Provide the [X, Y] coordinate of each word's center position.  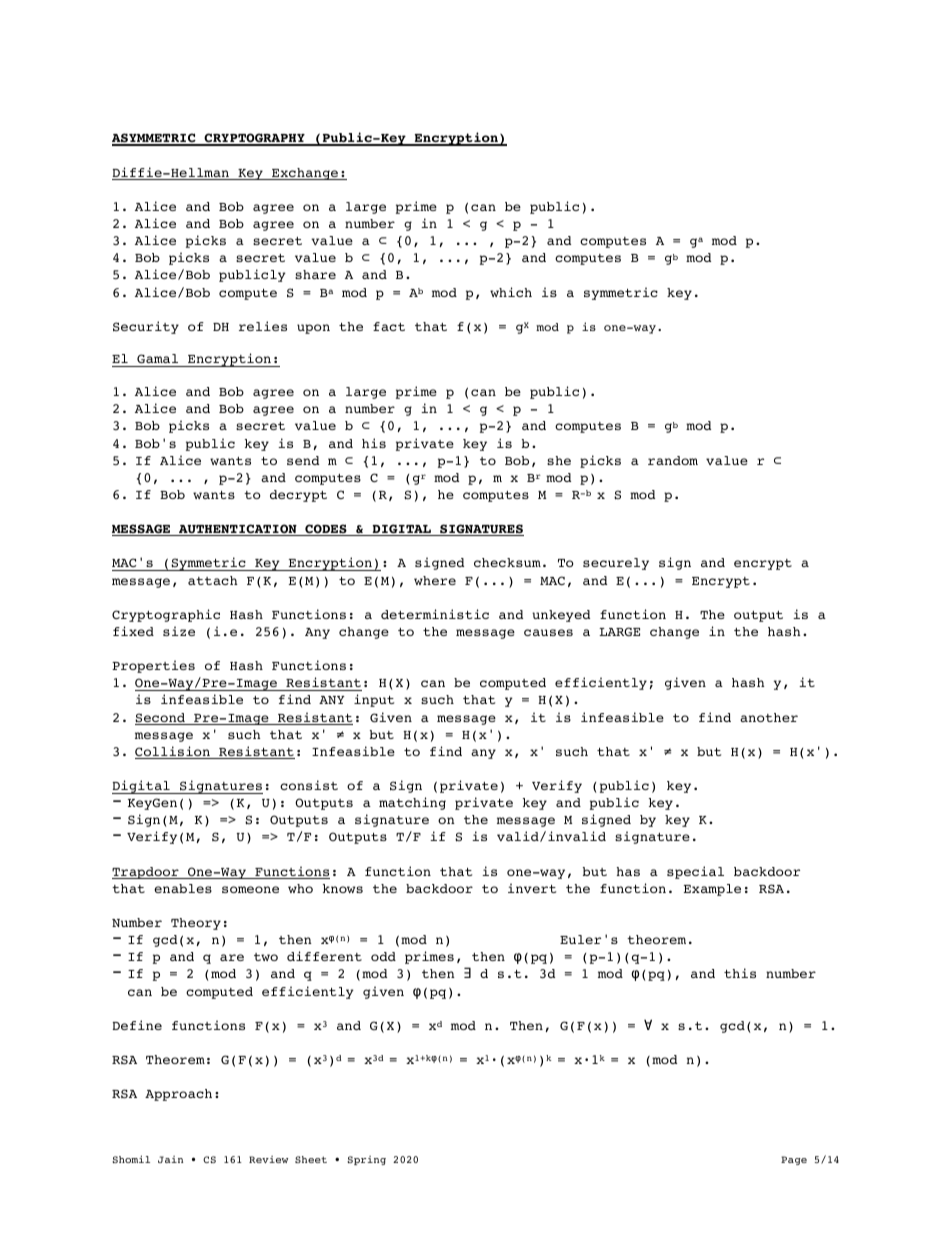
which [511, 292]
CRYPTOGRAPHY [254, 139]
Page [794, 1160]
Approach [178, 1095]
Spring [366, 1160]
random [673, 460]
